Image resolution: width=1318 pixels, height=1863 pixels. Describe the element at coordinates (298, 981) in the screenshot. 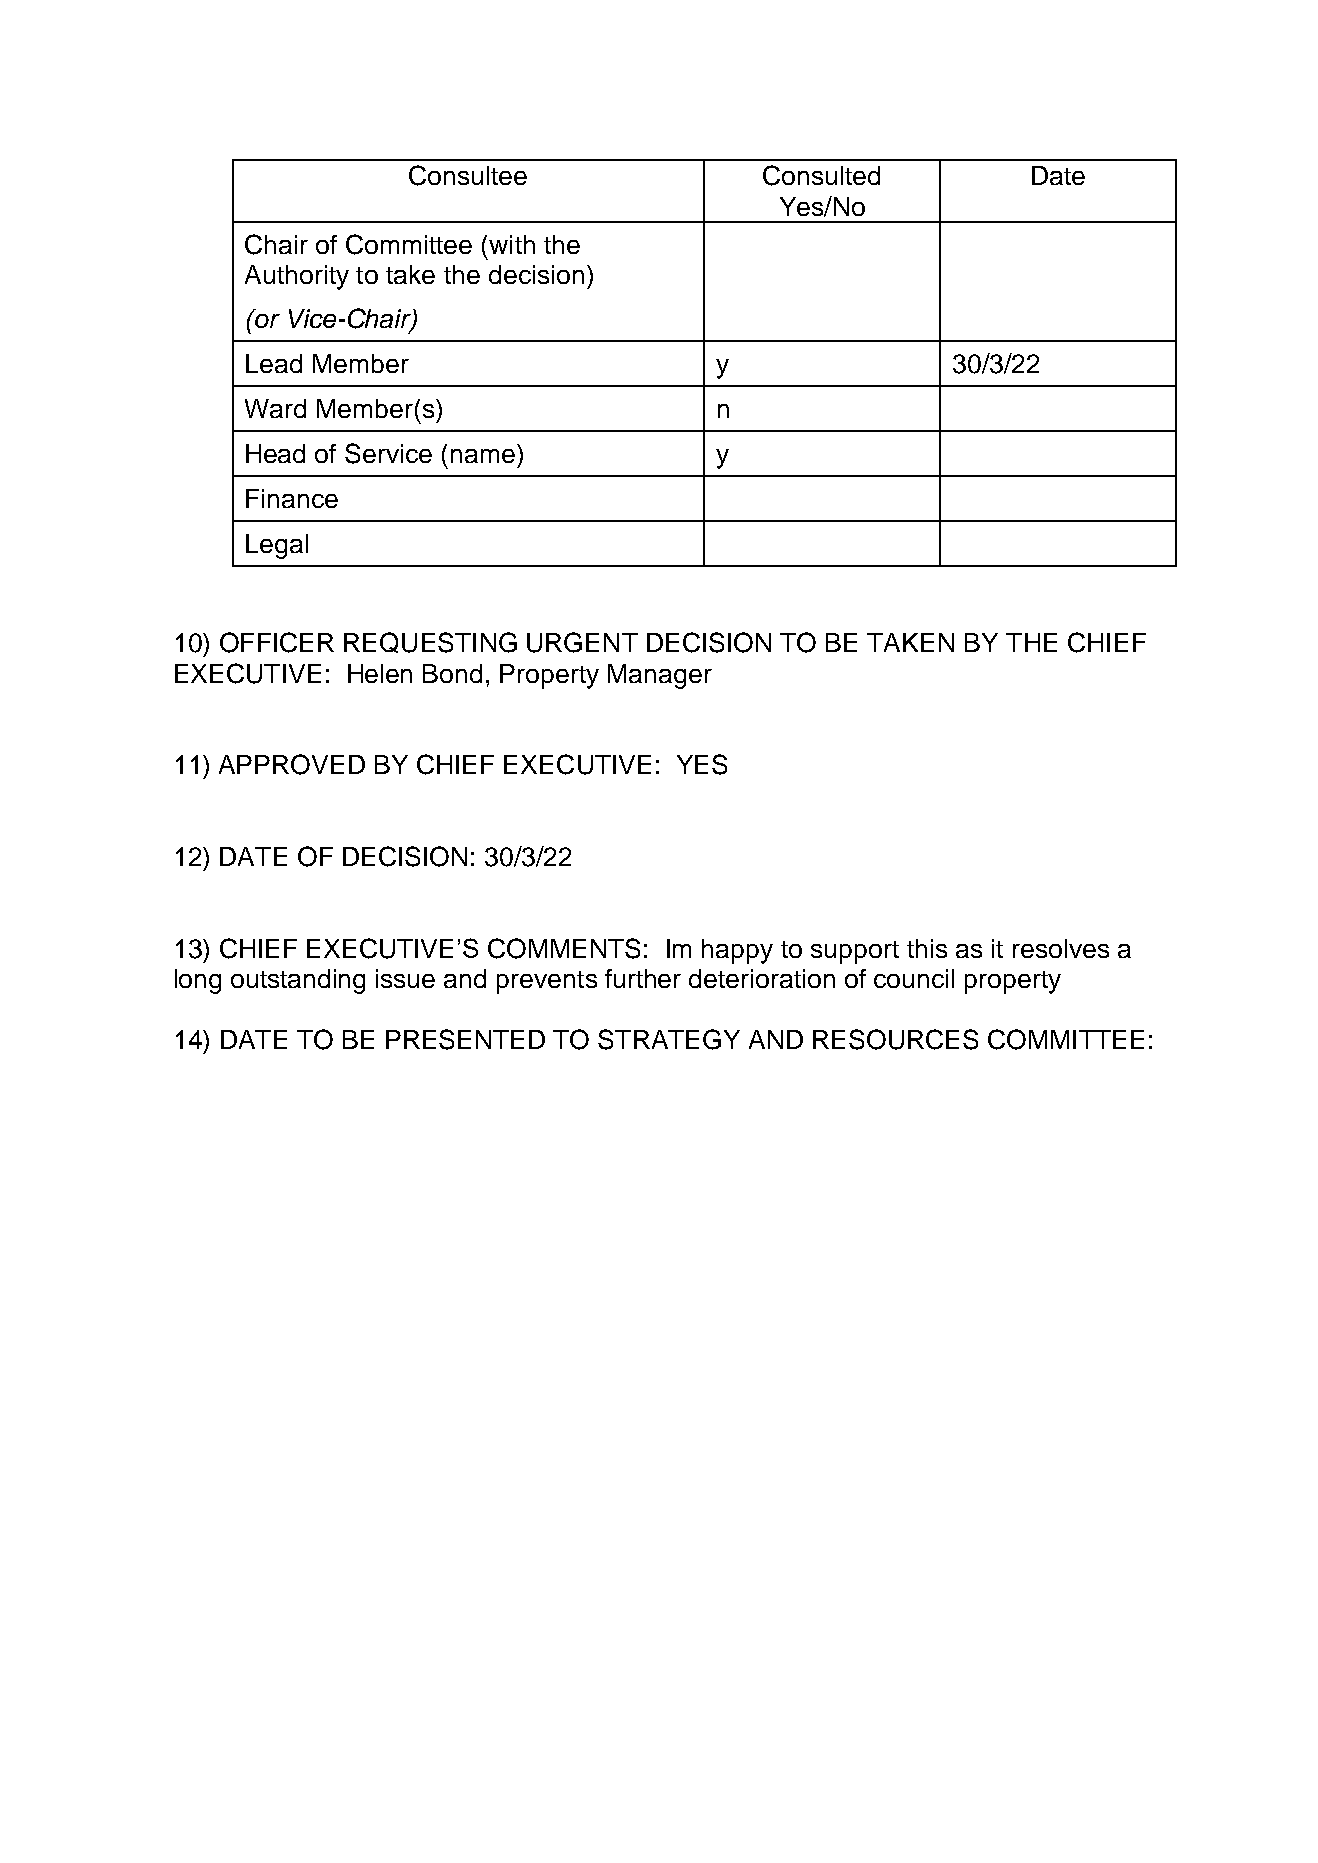

I see `outstanding` at that location.
